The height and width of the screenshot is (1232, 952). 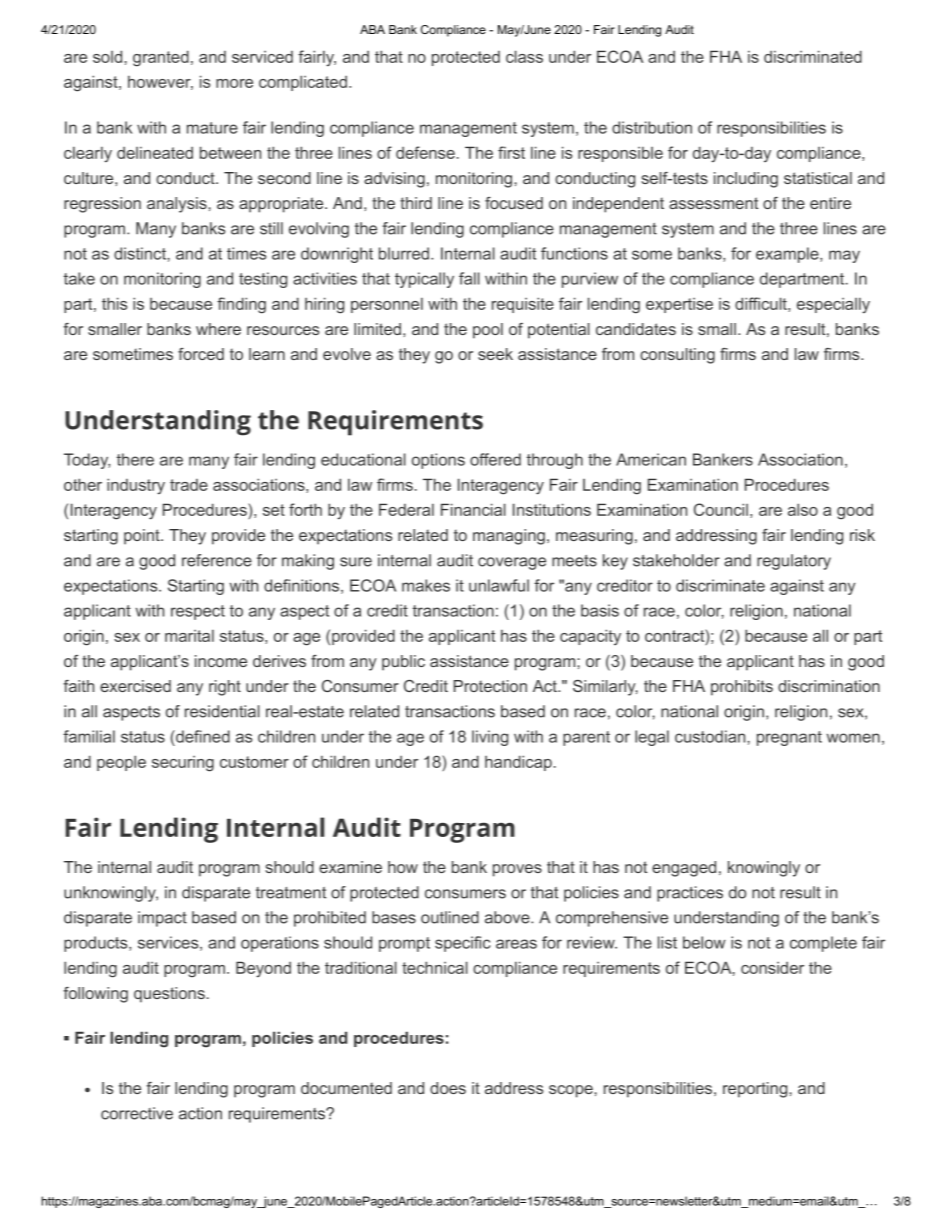 What do you see at coordinates (183, 764) in the screenshot?
I see `securing` at bounding box center [183, 764].
